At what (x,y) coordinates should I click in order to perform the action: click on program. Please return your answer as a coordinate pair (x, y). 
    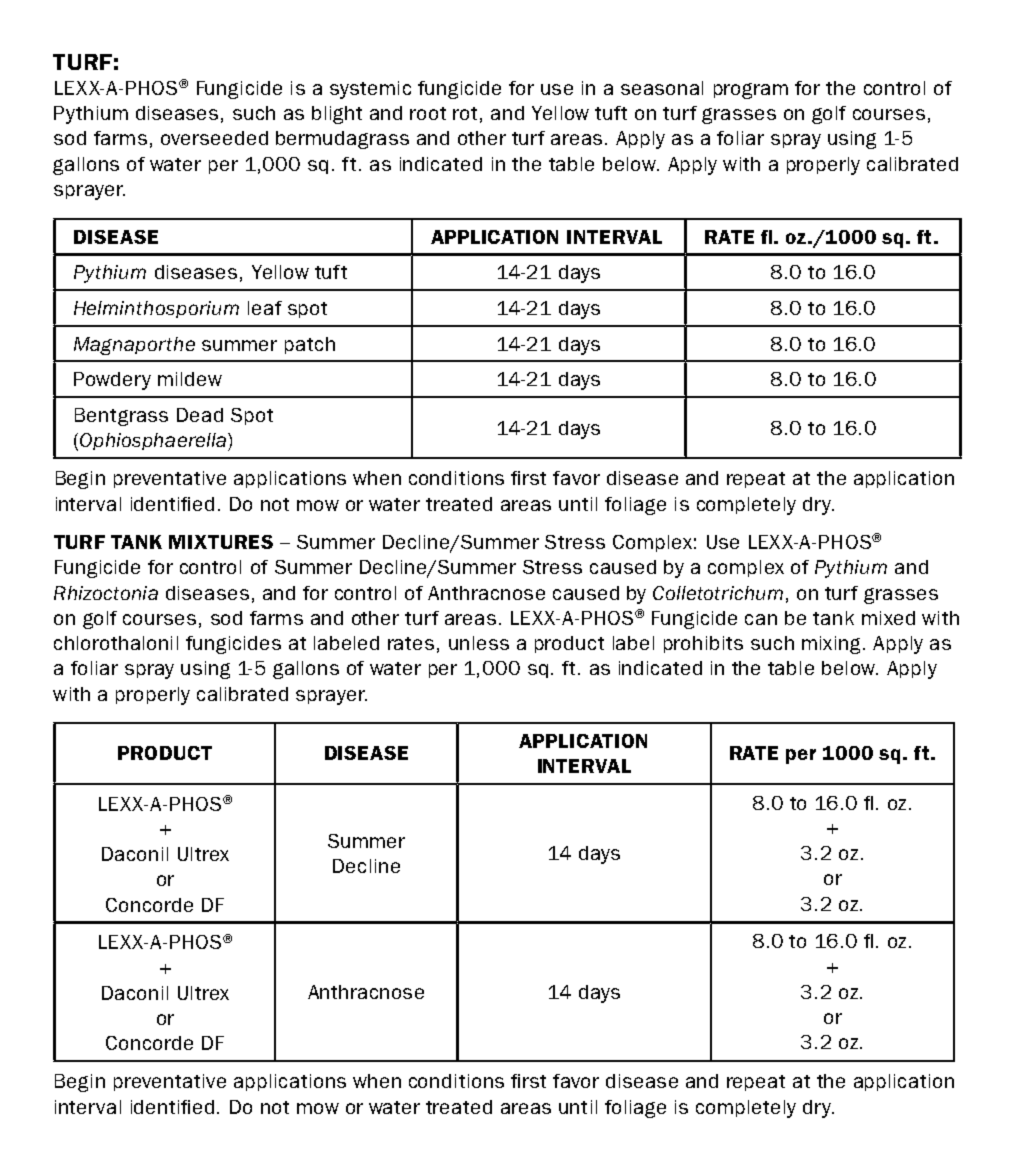
    Looking at the image, I should click on (751, 91).
